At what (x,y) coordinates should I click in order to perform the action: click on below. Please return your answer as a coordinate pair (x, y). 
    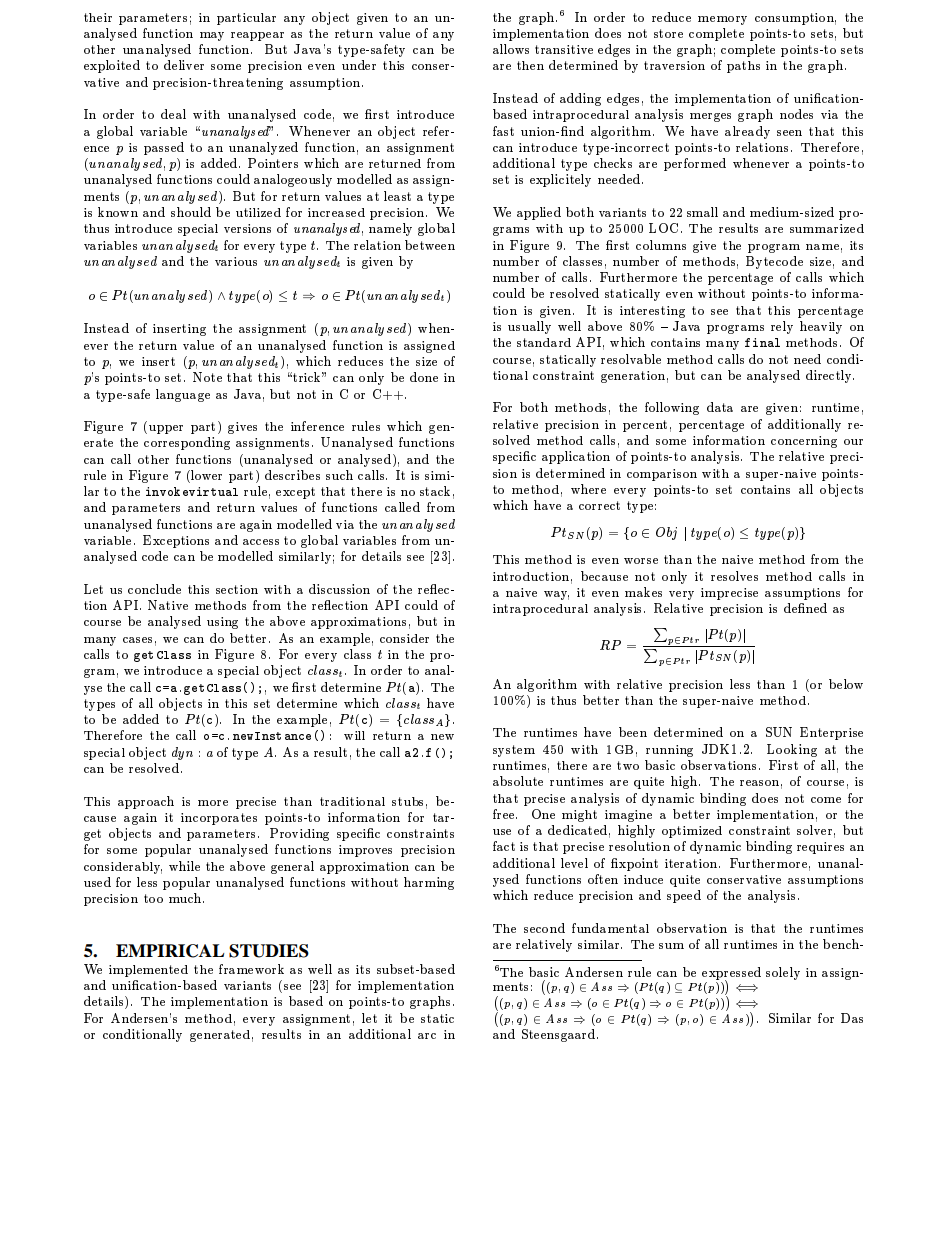
    Looking at the image, I should click on (846, 684).
